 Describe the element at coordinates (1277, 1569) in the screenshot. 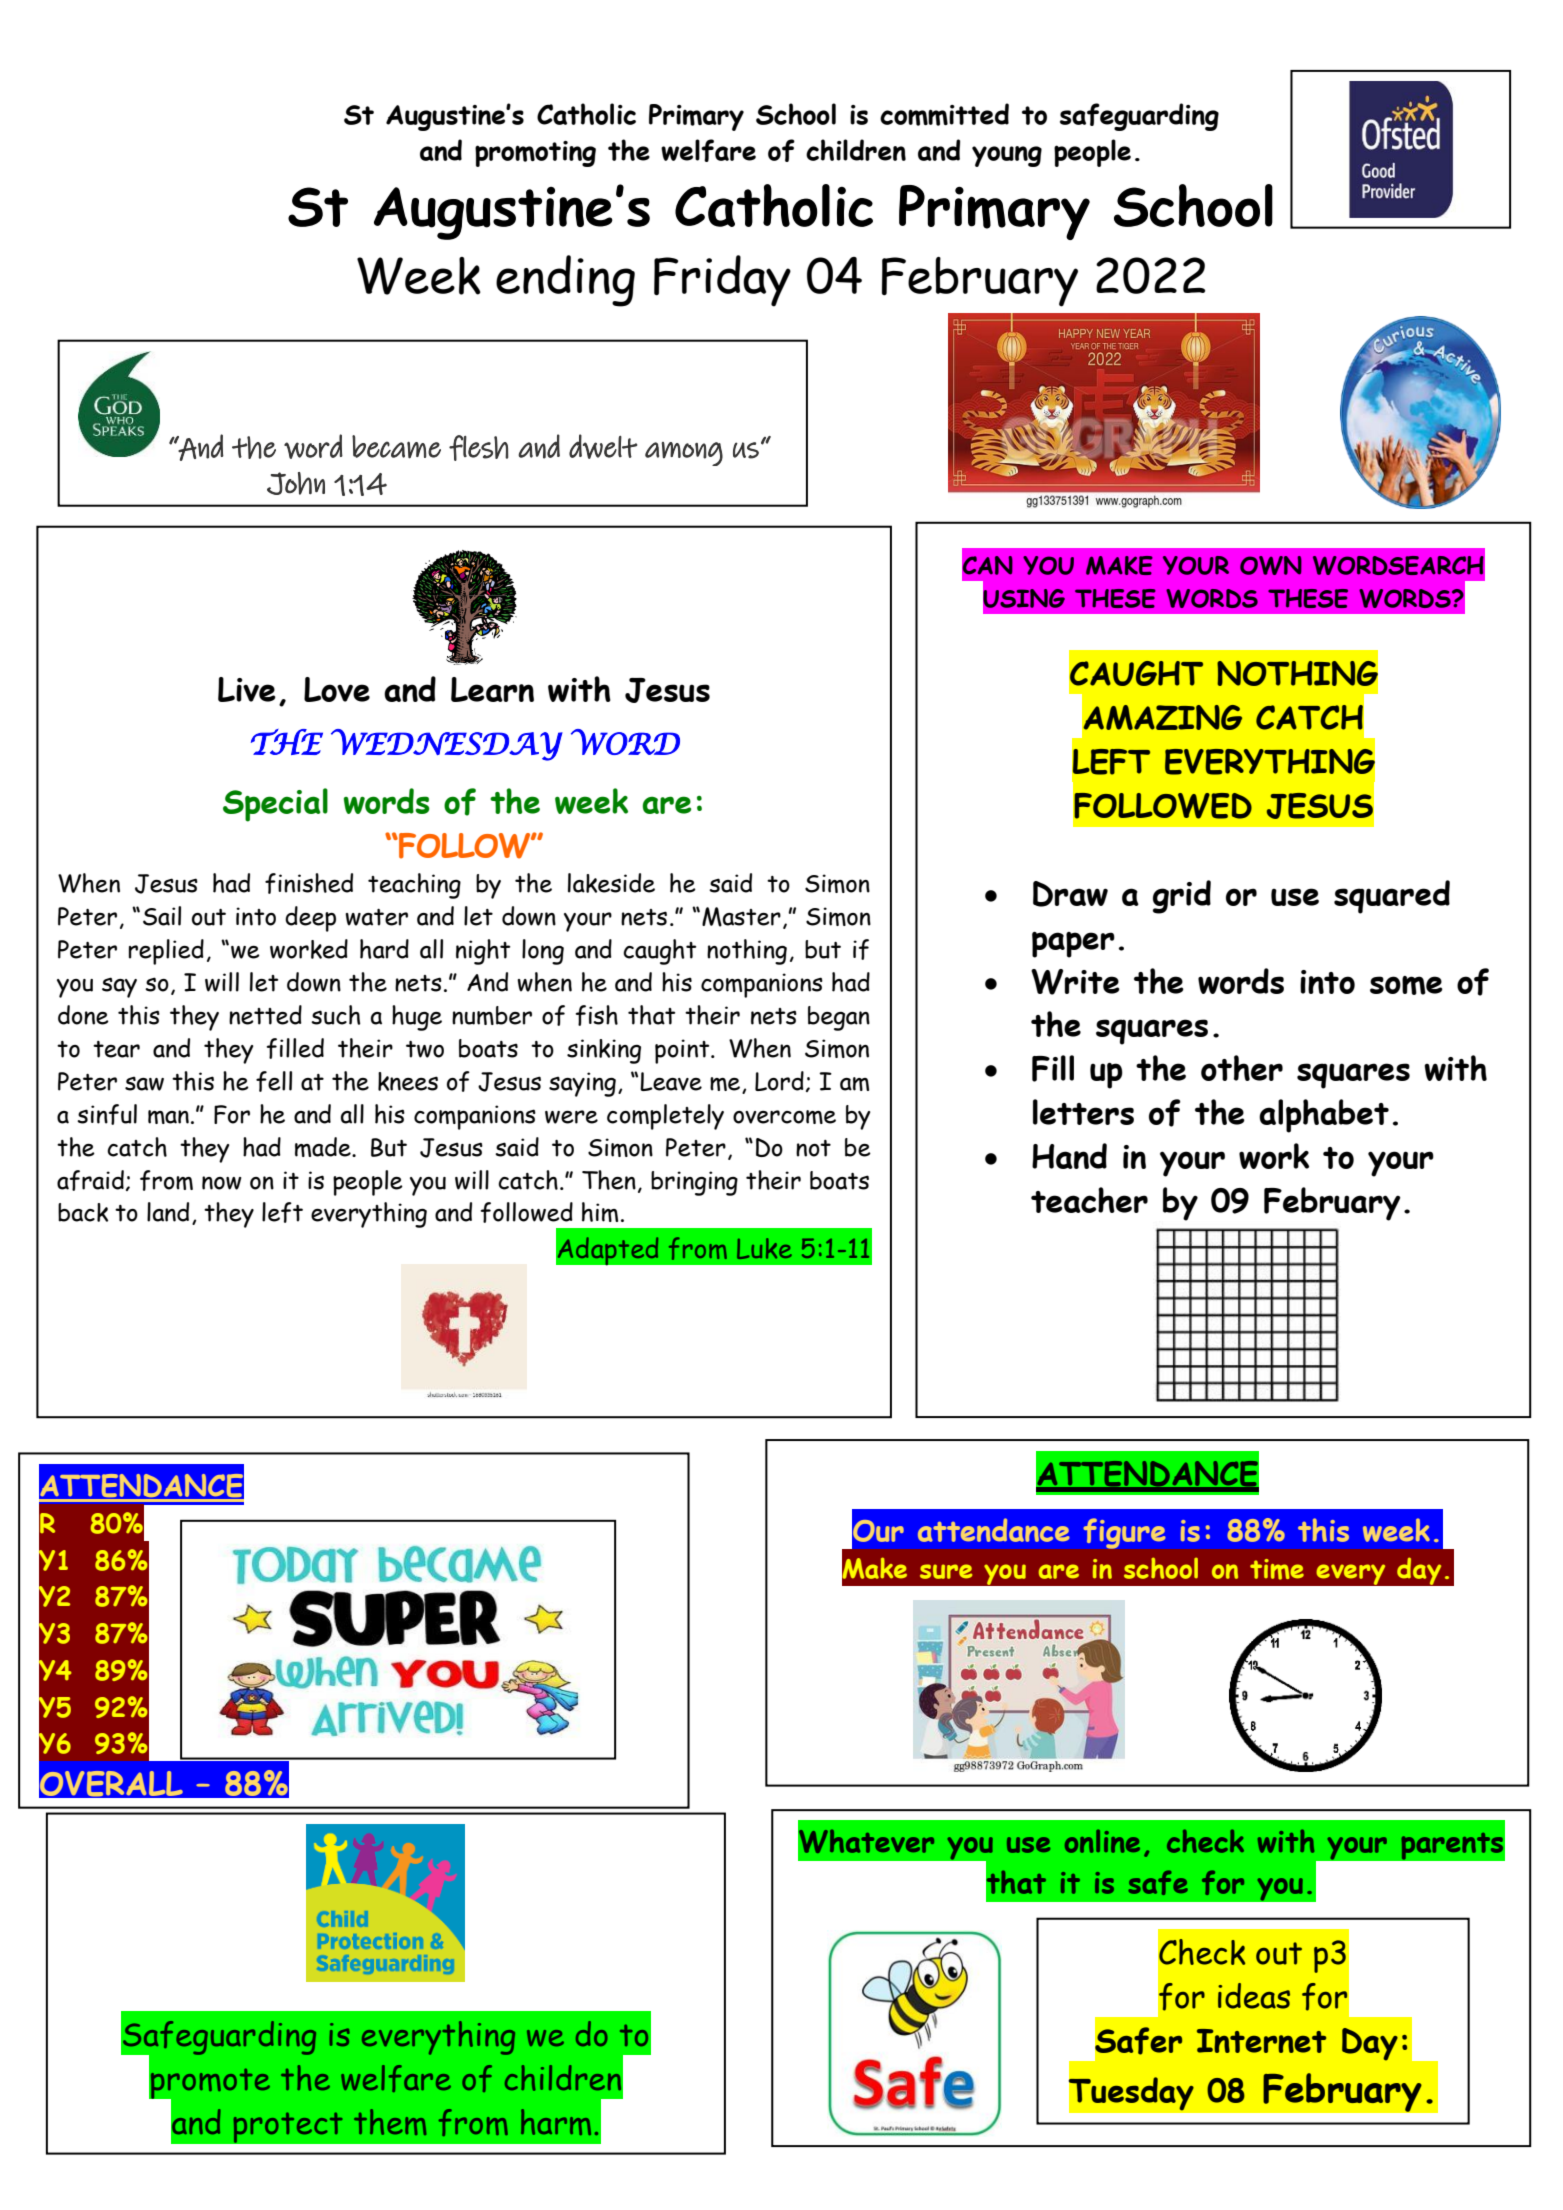

I see `time` at that location.
